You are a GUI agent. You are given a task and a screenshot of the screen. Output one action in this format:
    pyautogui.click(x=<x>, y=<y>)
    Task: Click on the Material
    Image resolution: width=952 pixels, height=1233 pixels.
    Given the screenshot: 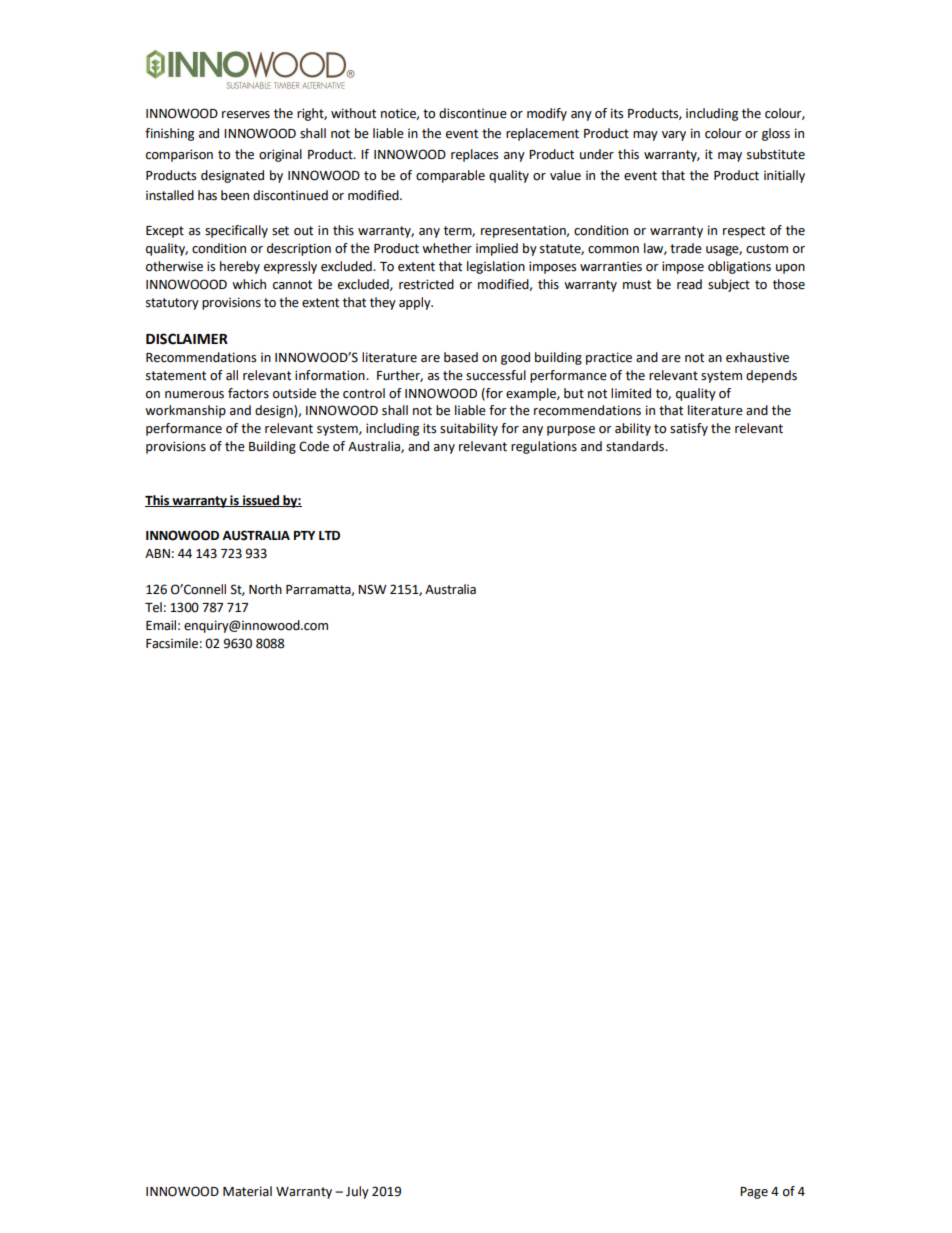 What is the action you would take?
    pyautogui.click(x=247, y=1191)
